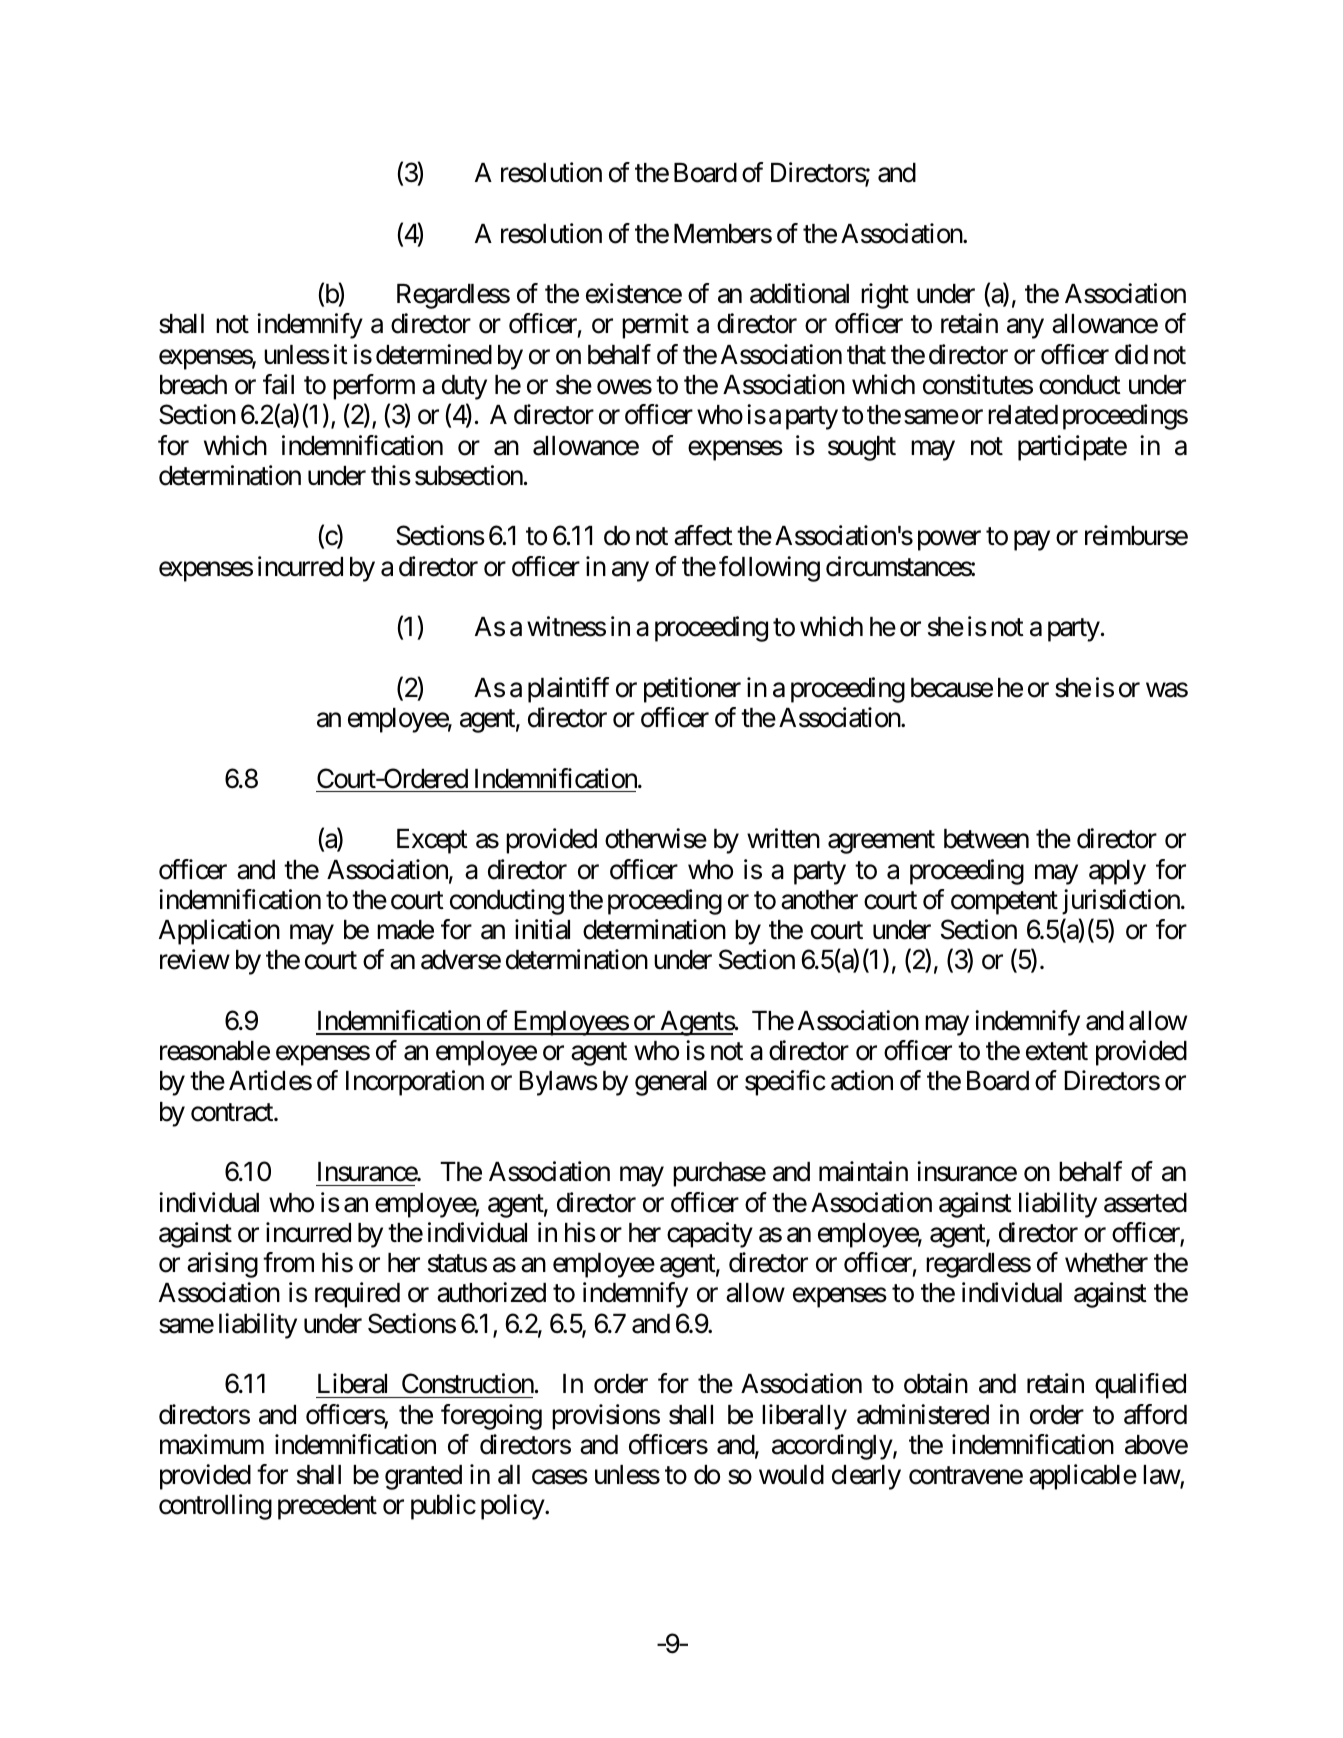  What do you see at coordinates (233, 1113) in the image?
I see `contract` at bounding box center [233, 1113].
